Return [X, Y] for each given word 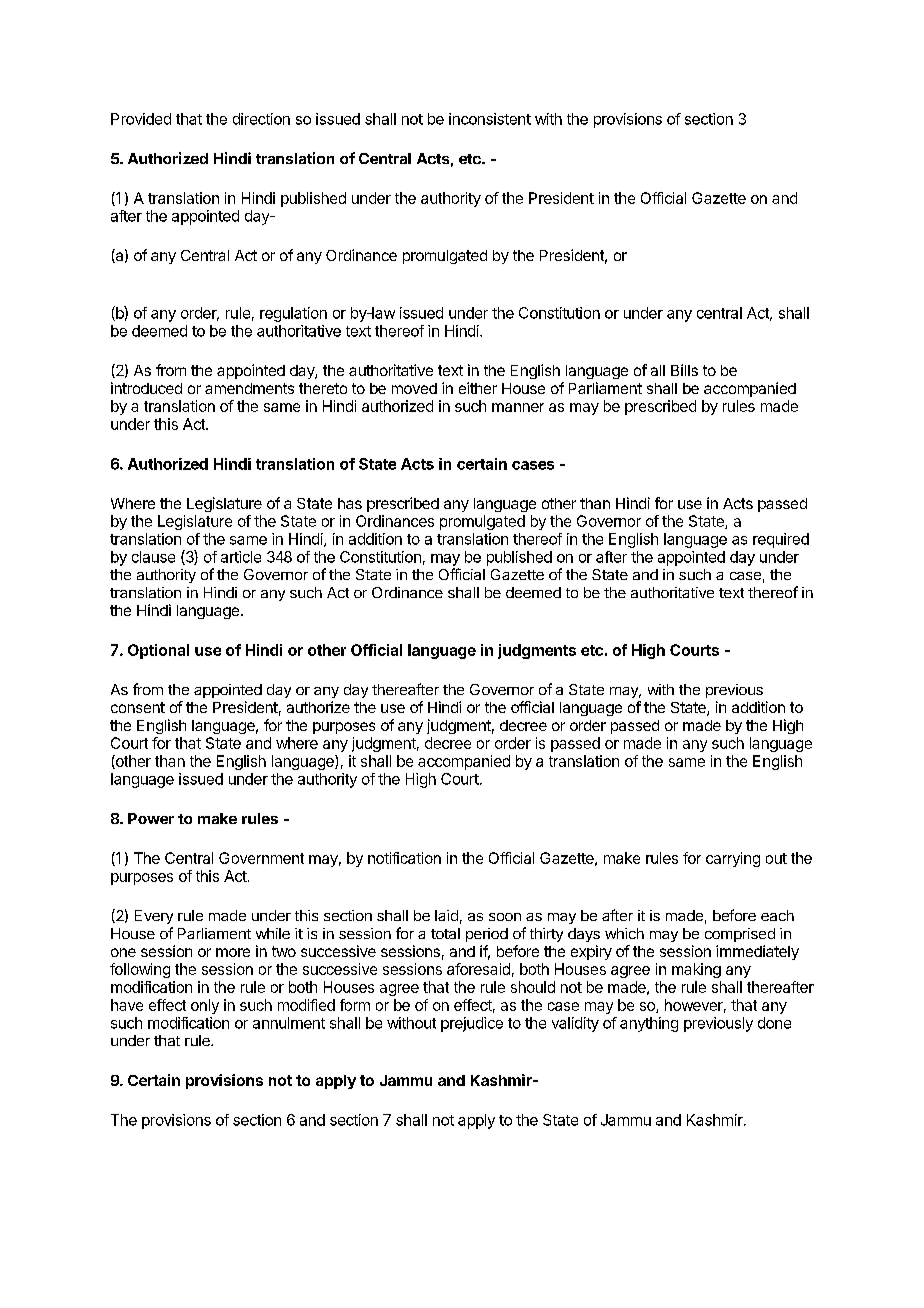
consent [138, 707]
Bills [684, 370]
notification [404, 858]
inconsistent [490, 119]
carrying [733, 859]
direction [261, 119]
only [205, 1006]
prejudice [472, 1024]
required [781, 540]
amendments [249, 388]
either [478, 388]
